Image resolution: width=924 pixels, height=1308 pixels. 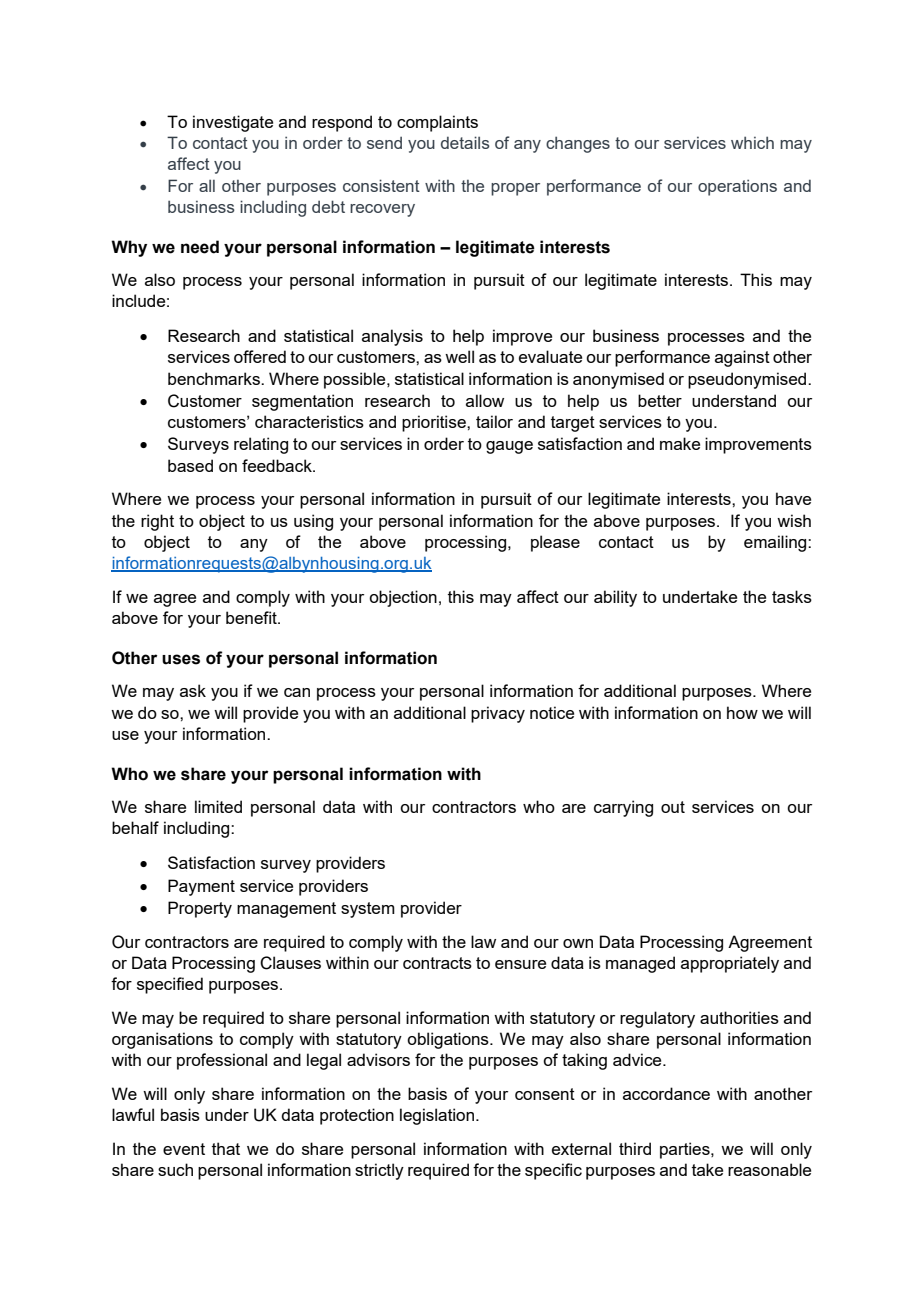 I want to click on make, so click(x=680, y=443).
